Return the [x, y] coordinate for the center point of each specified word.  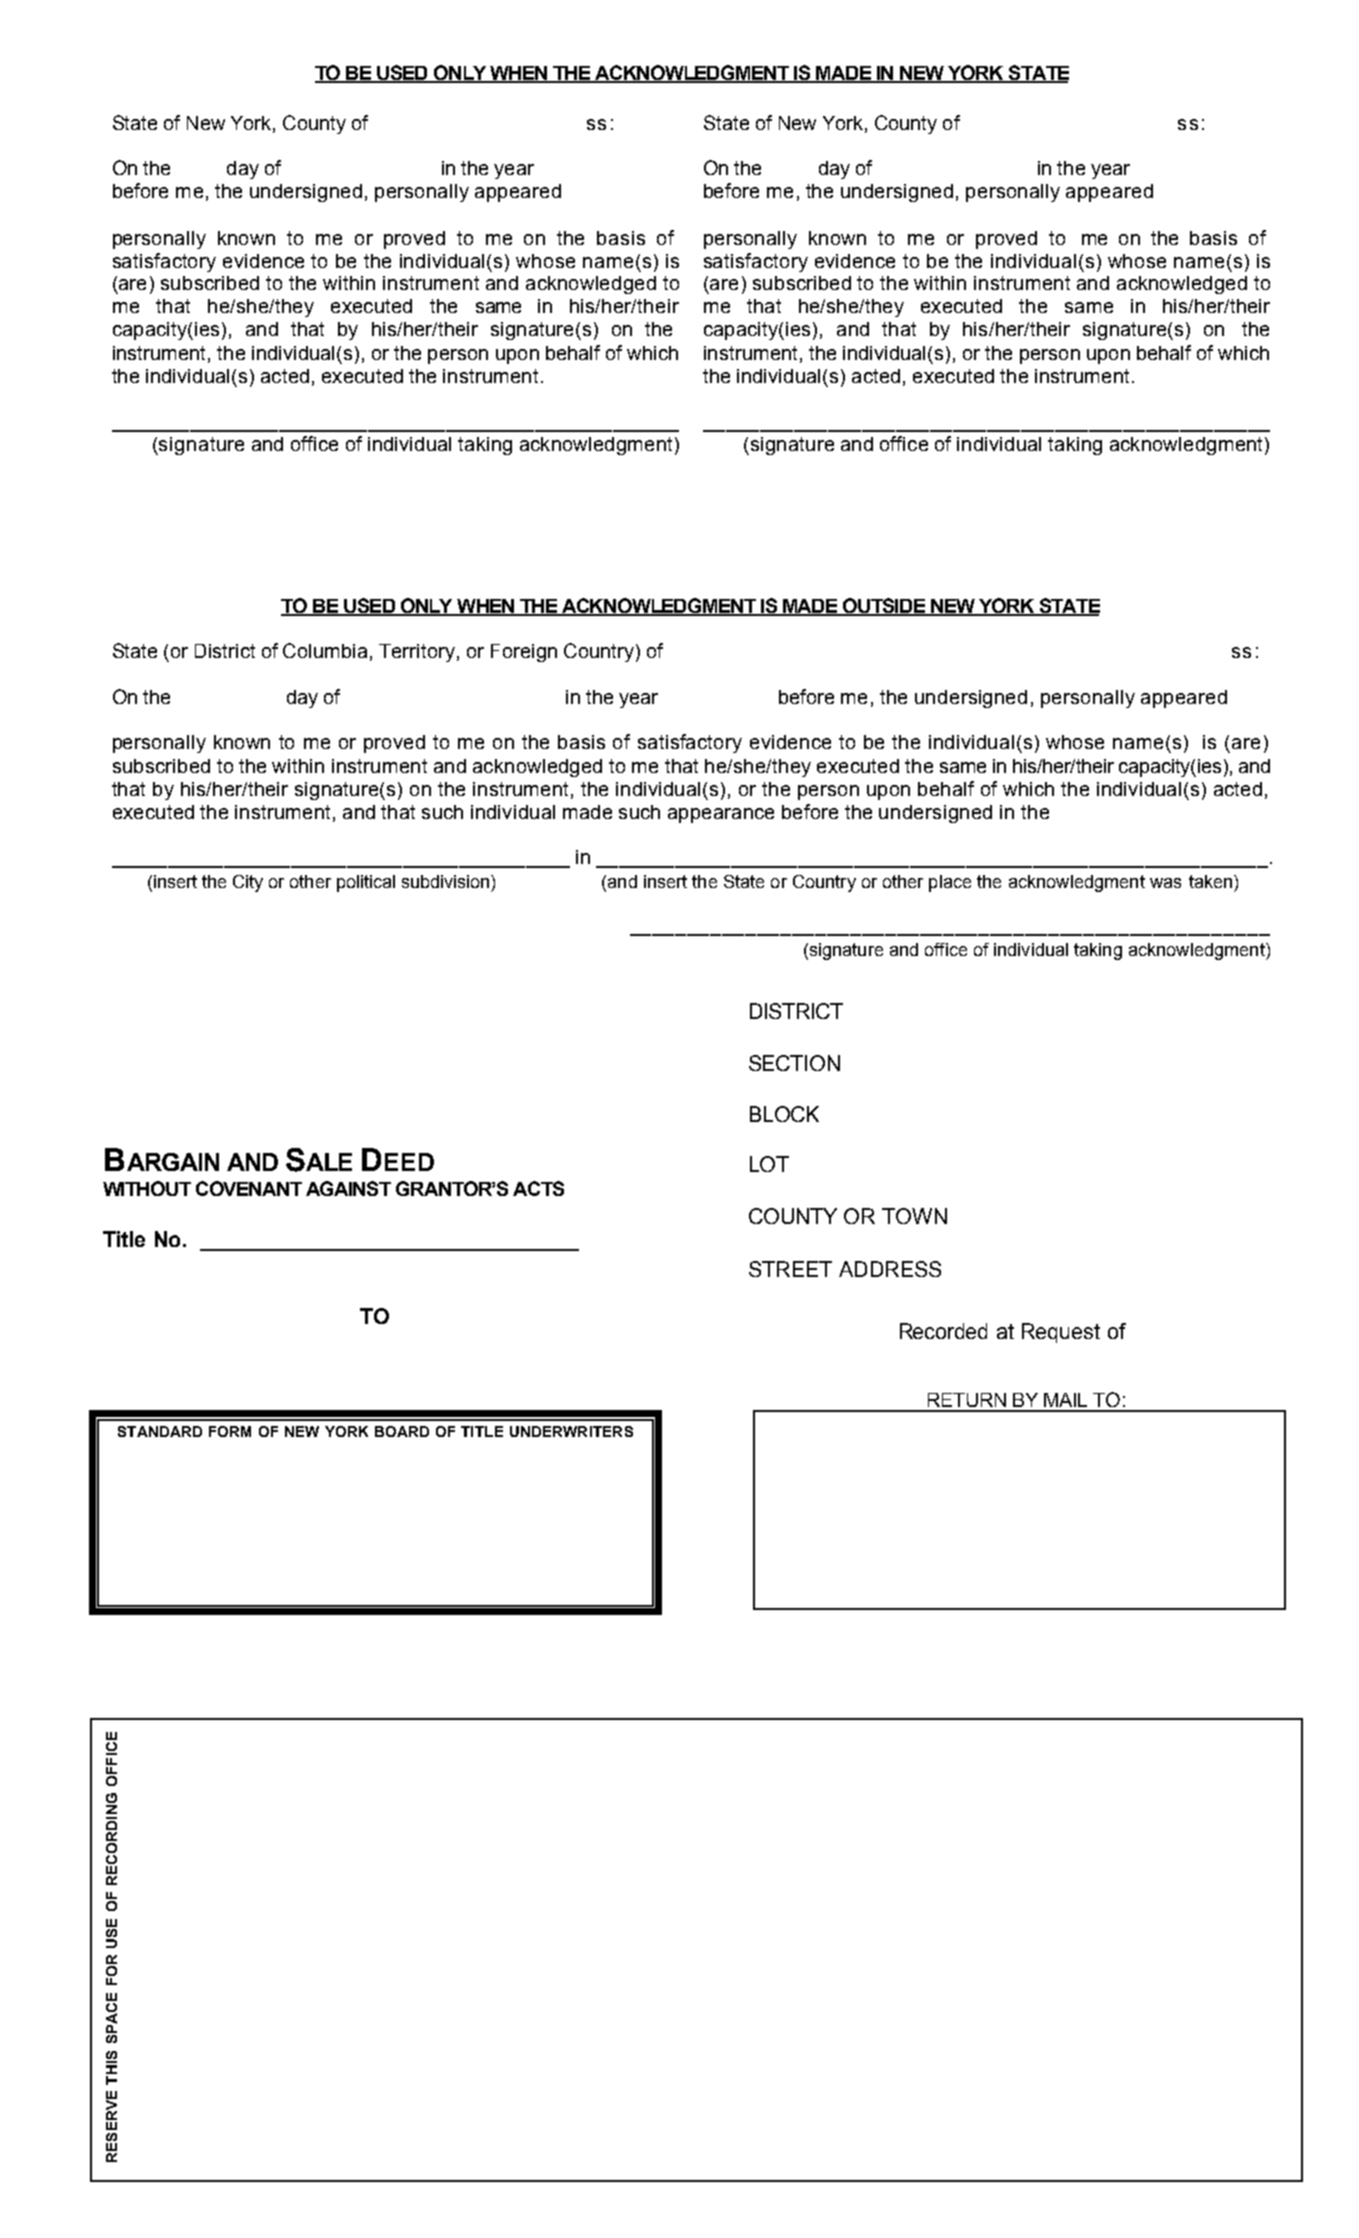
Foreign [524, 653]
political [366, 883]
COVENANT [249, 1188]
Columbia [325, 650]
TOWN [914, 1216]
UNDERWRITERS [571, 1431]
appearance [721, 815]
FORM [230, 1431]
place [950, 883]
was [1165, 883]
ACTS [538, 1188]
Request [1061, 1333]
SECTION [794, 1063]
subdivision [447, 881]
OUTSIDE [884, 606]
